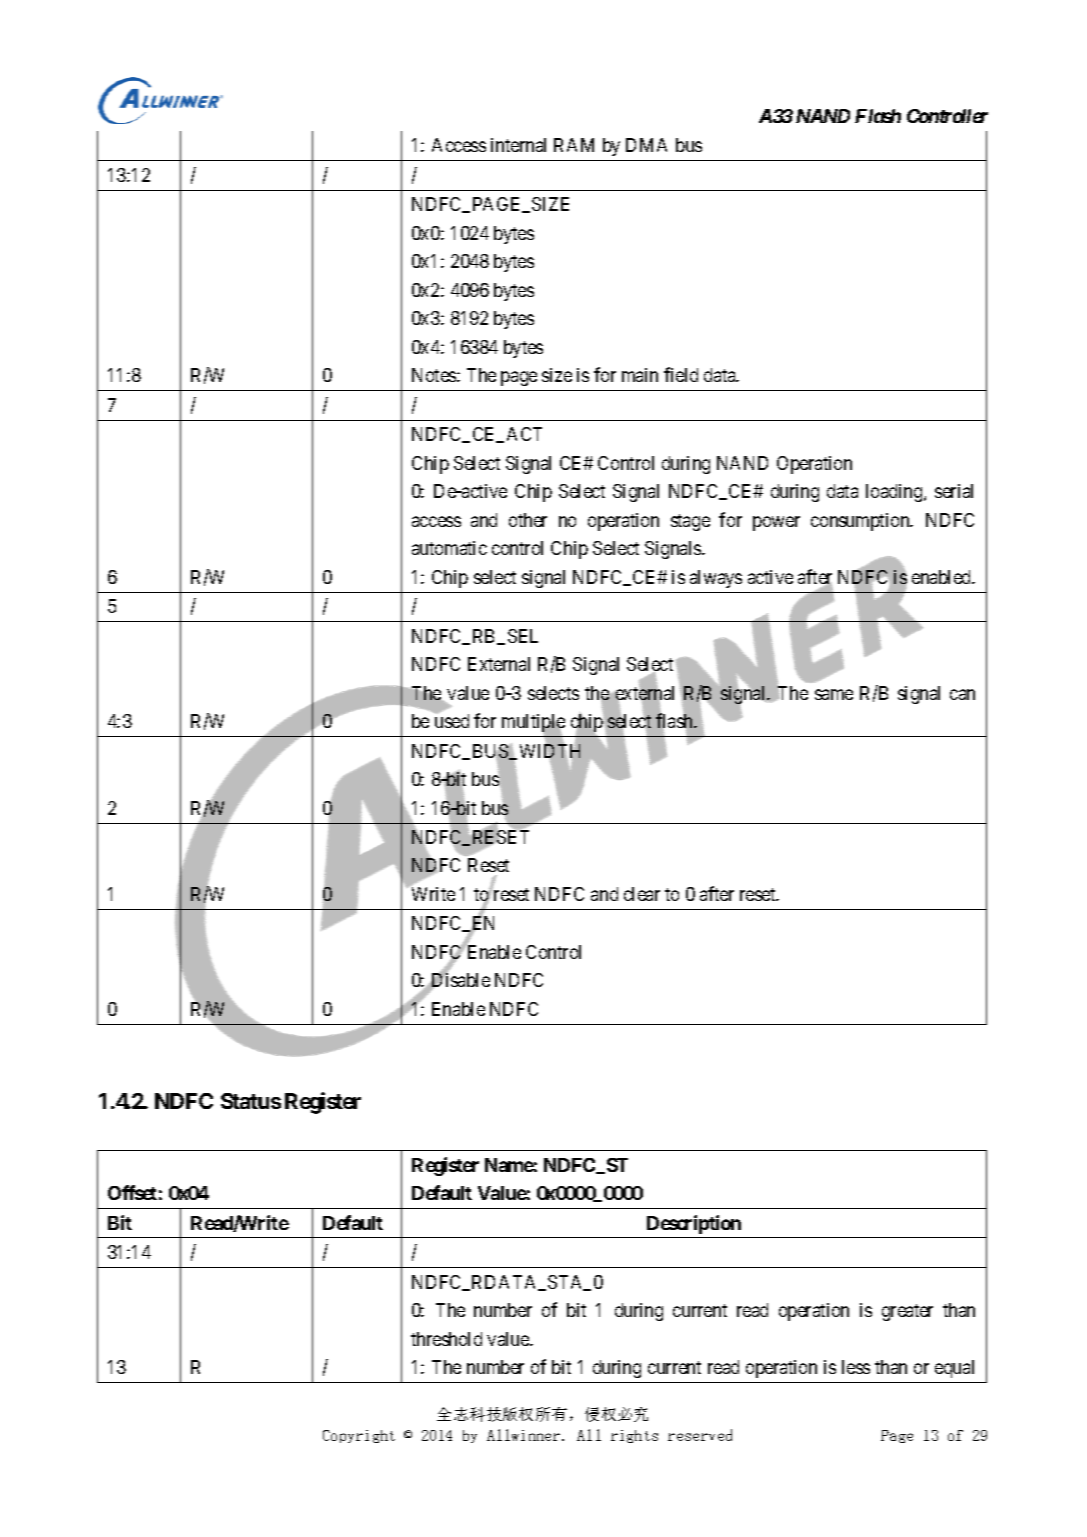 This image has width=1087, height=1537. What do you see at coordinates (646, 145) in the image?
I see `DMA` at bounding box center [646, 145].
